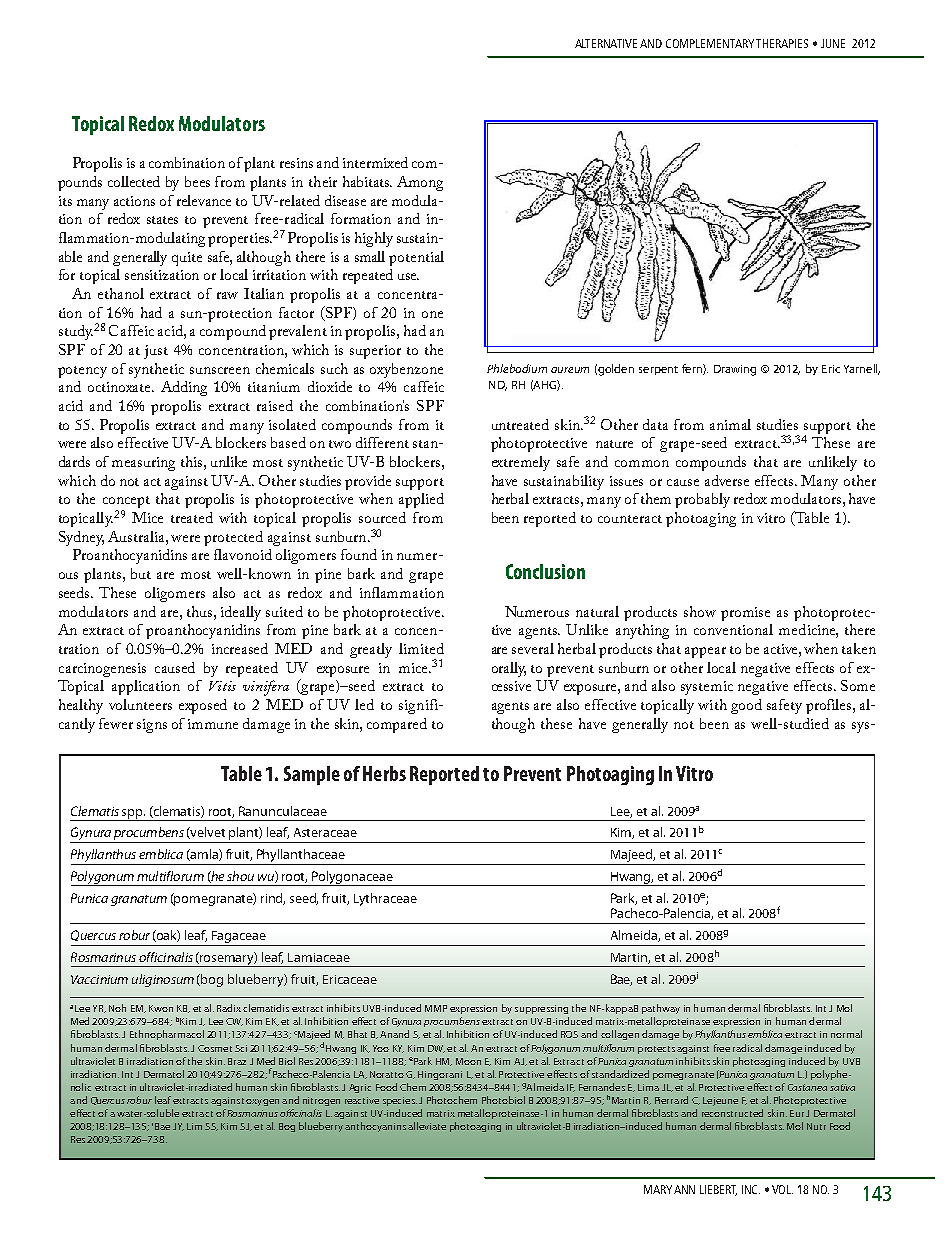 The height and width of the screenshot is (1233, 952). What do you see at coordinates (375, 162) in the screenshot?
I see `intermixed` at bounding box center [375, 162].
